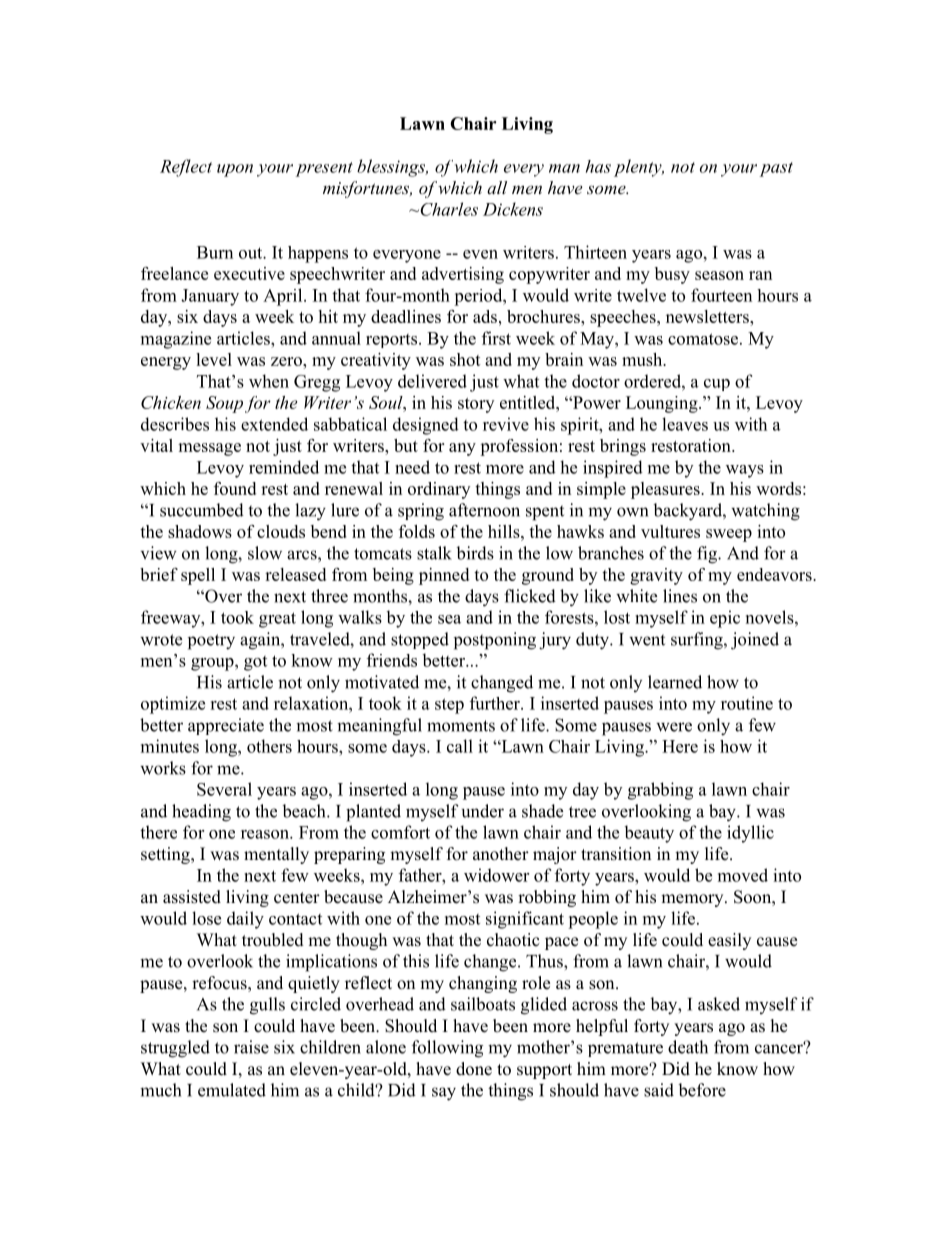 The image size is (952, 1233). Describe the element at coordinates (639, 168) in the screenshot. I see `plenty` at that location.
